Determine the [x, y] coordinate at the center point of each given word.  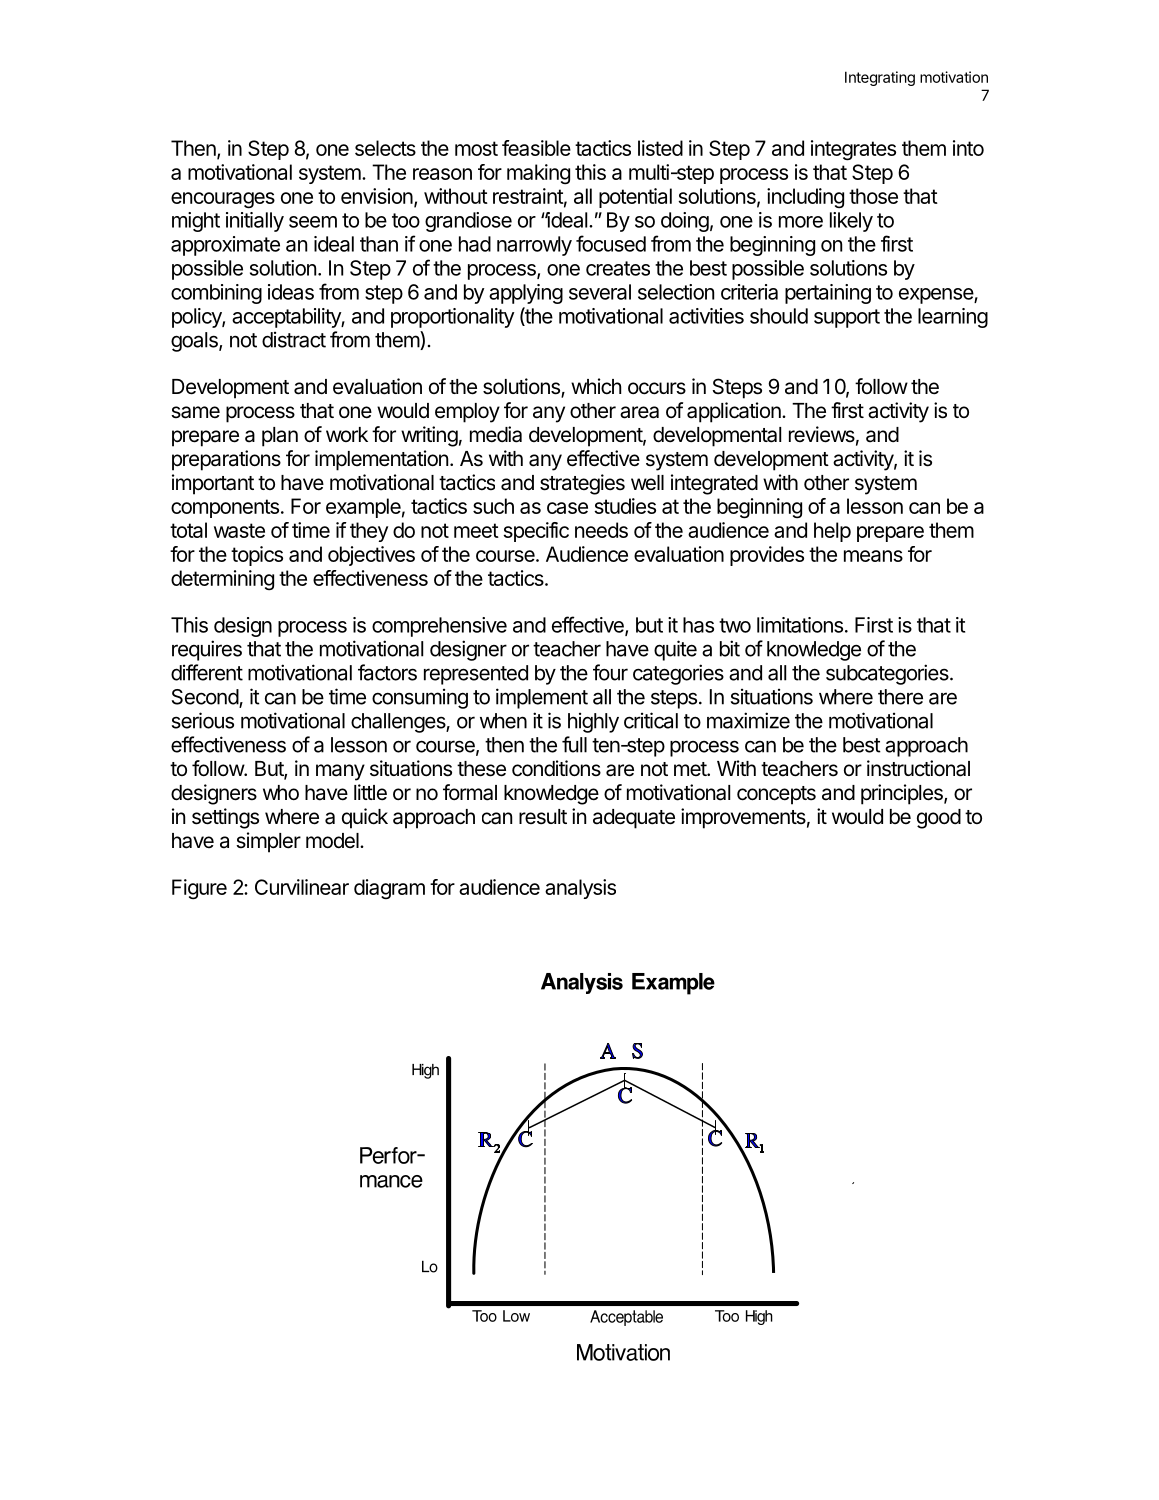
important [213, 484]
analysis [580, 889]
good [939, 819]
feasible [536, 148]
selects [385, 148]
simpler [268, 842]
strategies [582, 484]
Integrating [880, 78]
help [832, 532]
